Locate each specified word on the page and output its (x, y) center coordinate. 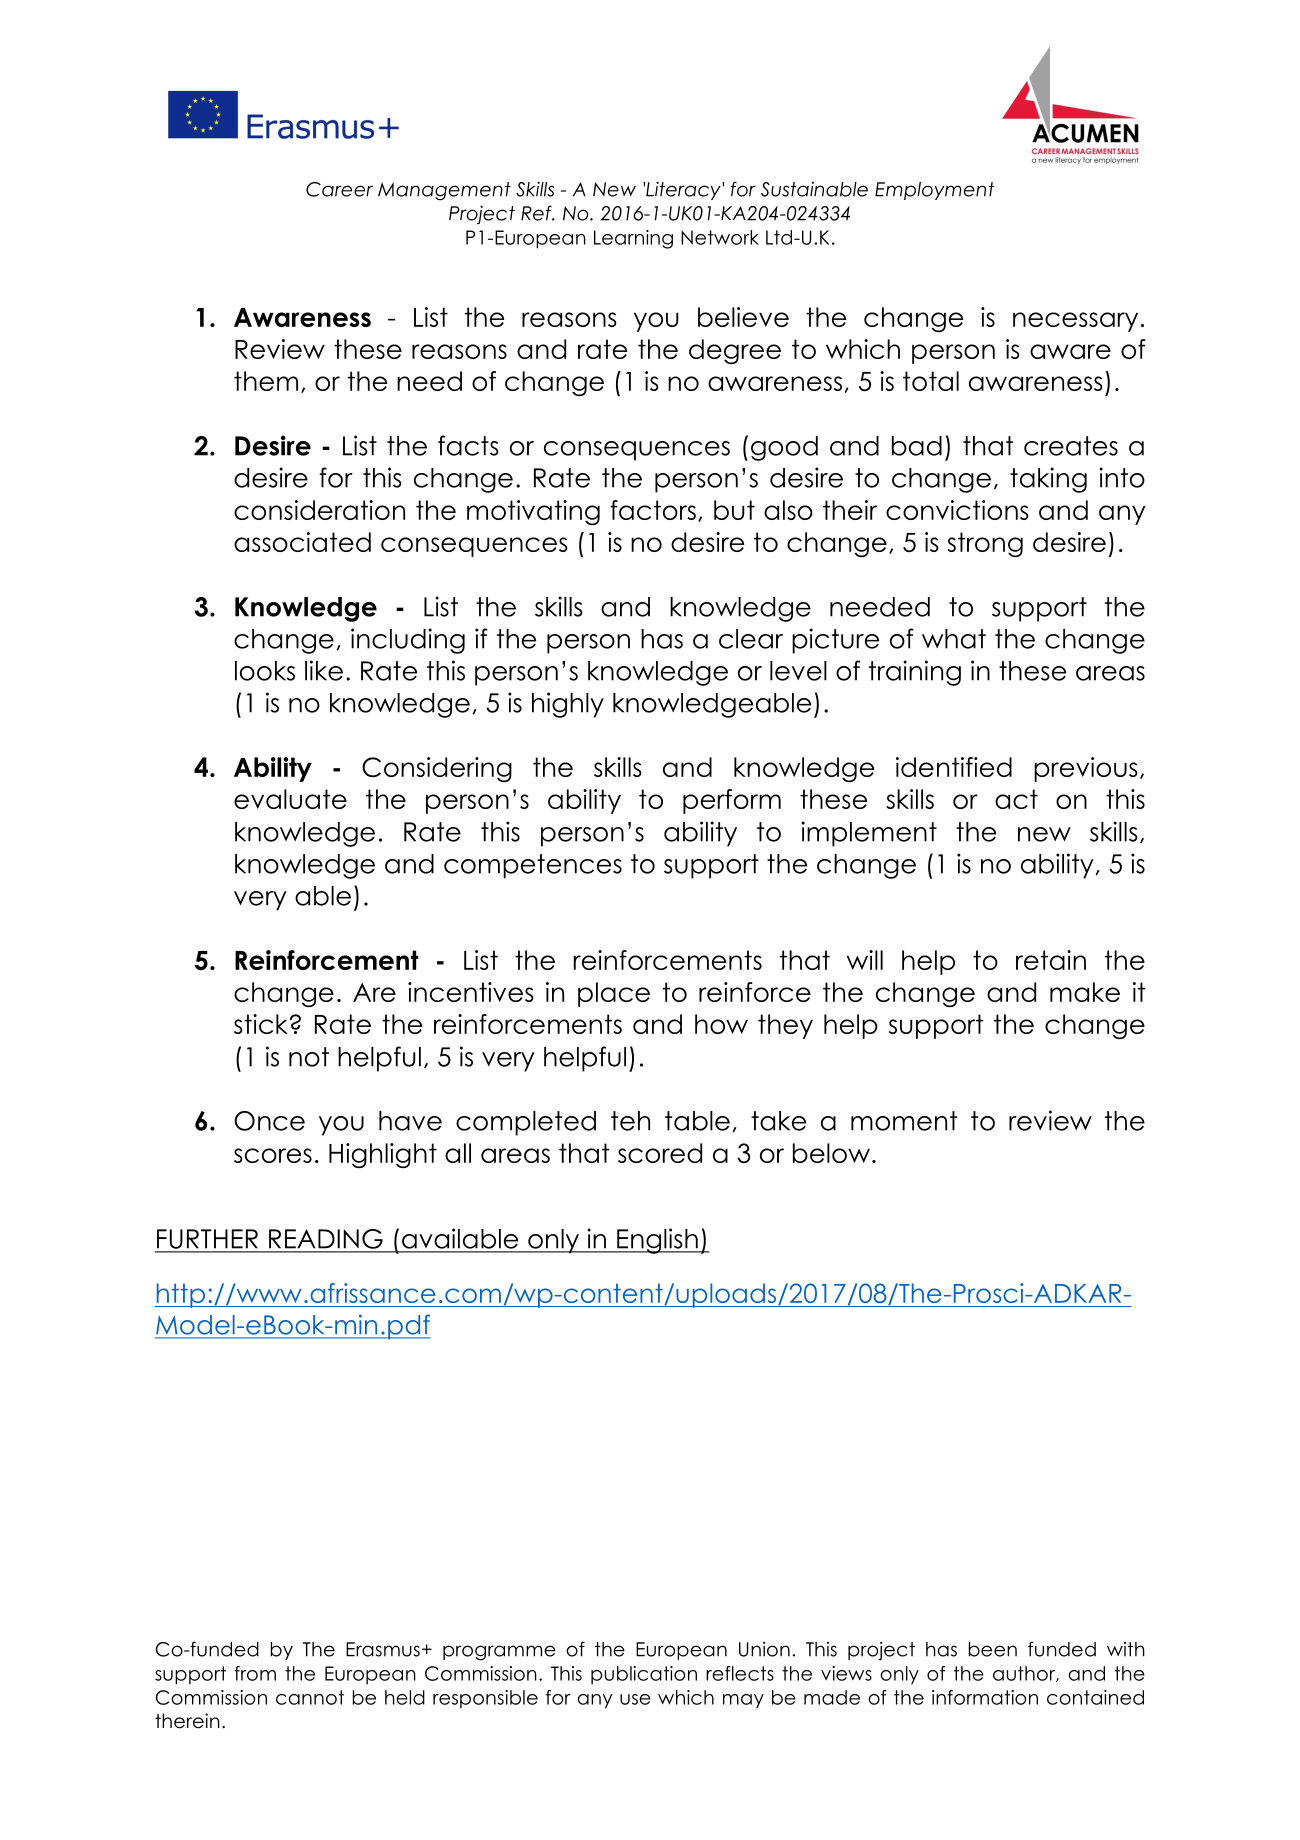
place (614, 994)
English (657, 1241)
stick (261, 1024)
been (993, 1649)
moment (904, 1121)
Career (339, 189)
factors (653, 510)
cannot (310, 1697)
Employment (935, 191)
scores (273, 1155)
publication (644, 1675)
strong (985, 544)
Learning (633, 239)
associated (302, 542)
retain (1051, 960)
